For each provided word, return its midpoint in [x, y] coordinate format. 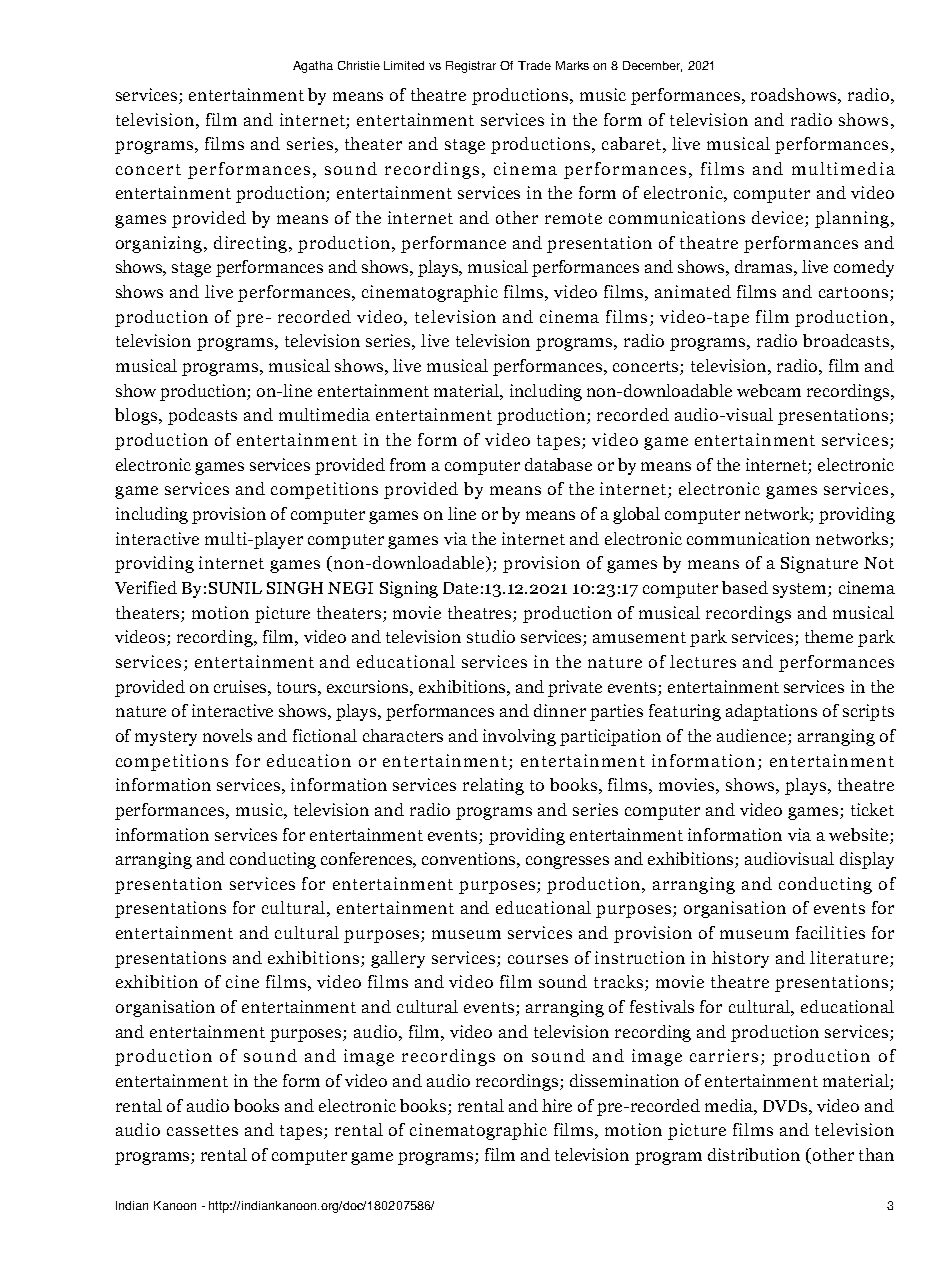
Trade [534, 65]
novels [227, 735]
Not [879, 563]
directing [252, 244]
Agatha [313, 67]
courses [538, 959]
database [558, 464]
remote [573, 218]
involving [519, 737]
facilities [830, 932]
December [652, 66]
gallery [398, 959]
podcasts [202, 416]
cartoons [853, 292]
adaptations [771, 712]
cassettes [202, 1130]
